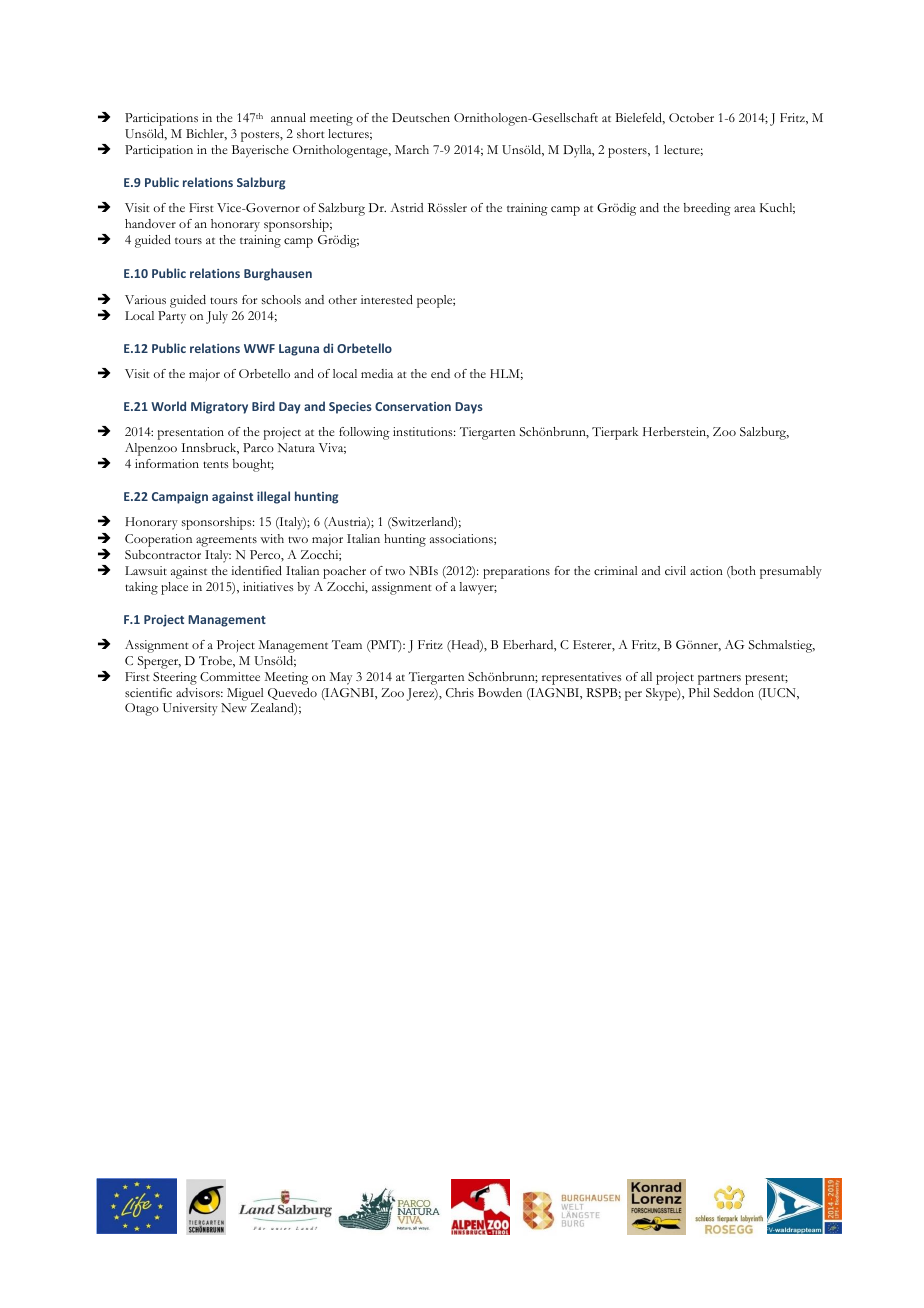  What do you see at coordinates (217, 317) in the screenshot?
I see `July` at bounding box center [217, 317].
